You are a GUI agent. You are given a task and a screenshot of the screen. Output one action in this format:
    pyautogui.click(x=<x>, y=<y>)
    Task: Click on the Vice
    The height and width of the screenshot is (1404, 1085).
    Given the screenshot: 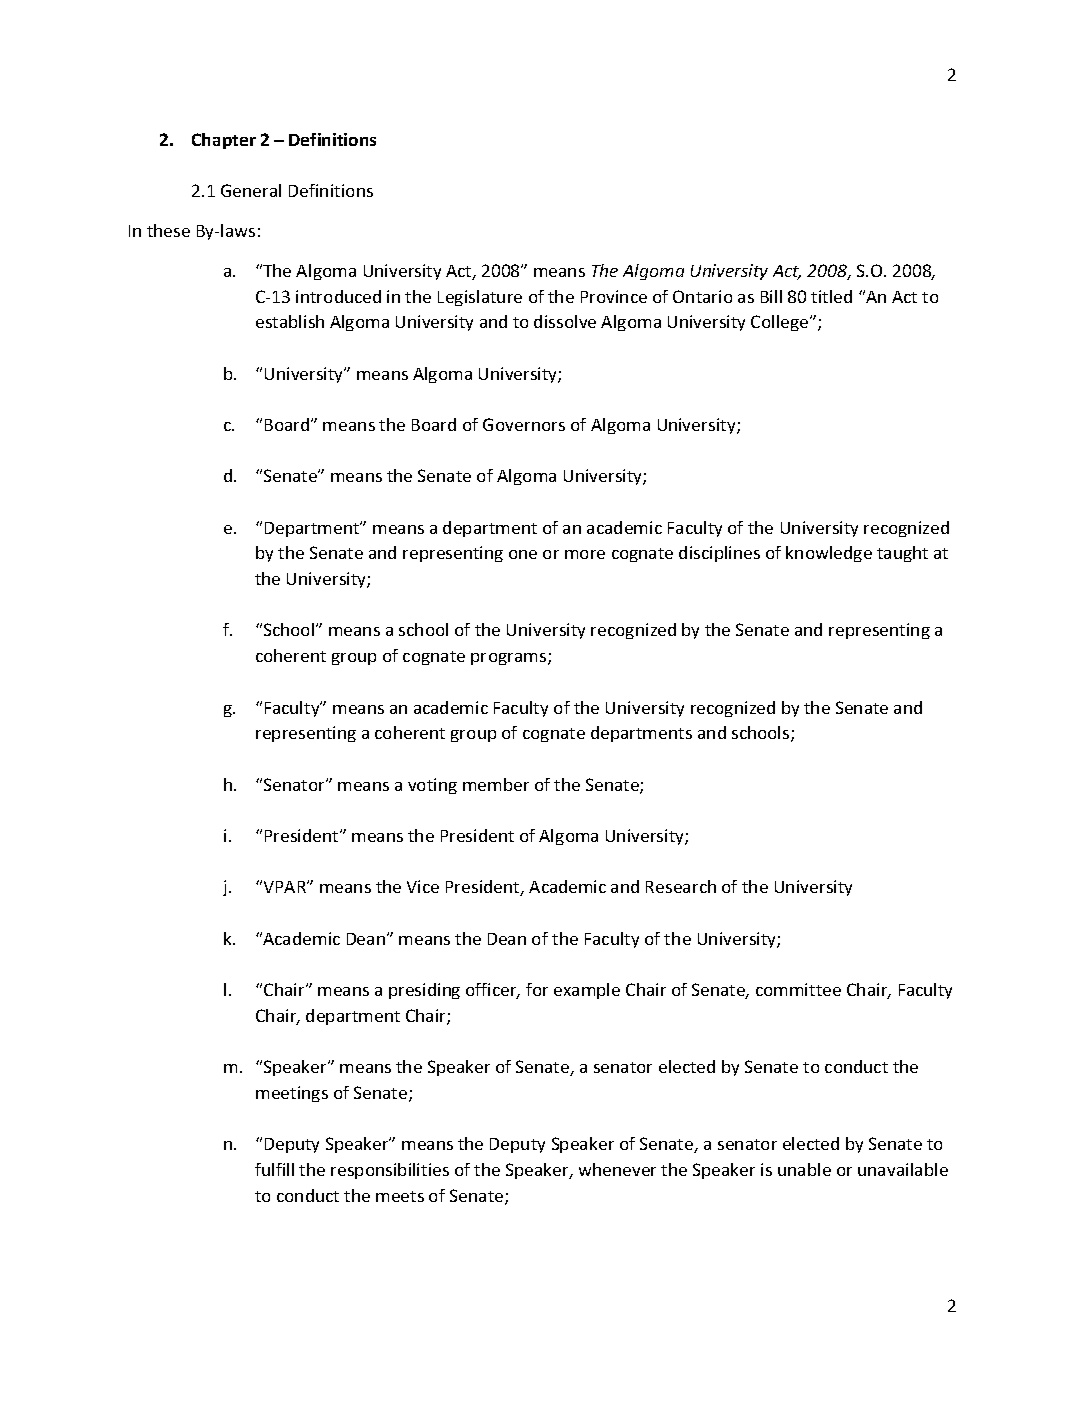 What is the action you would take?
    pyautogui.click(x=423, y=886)
